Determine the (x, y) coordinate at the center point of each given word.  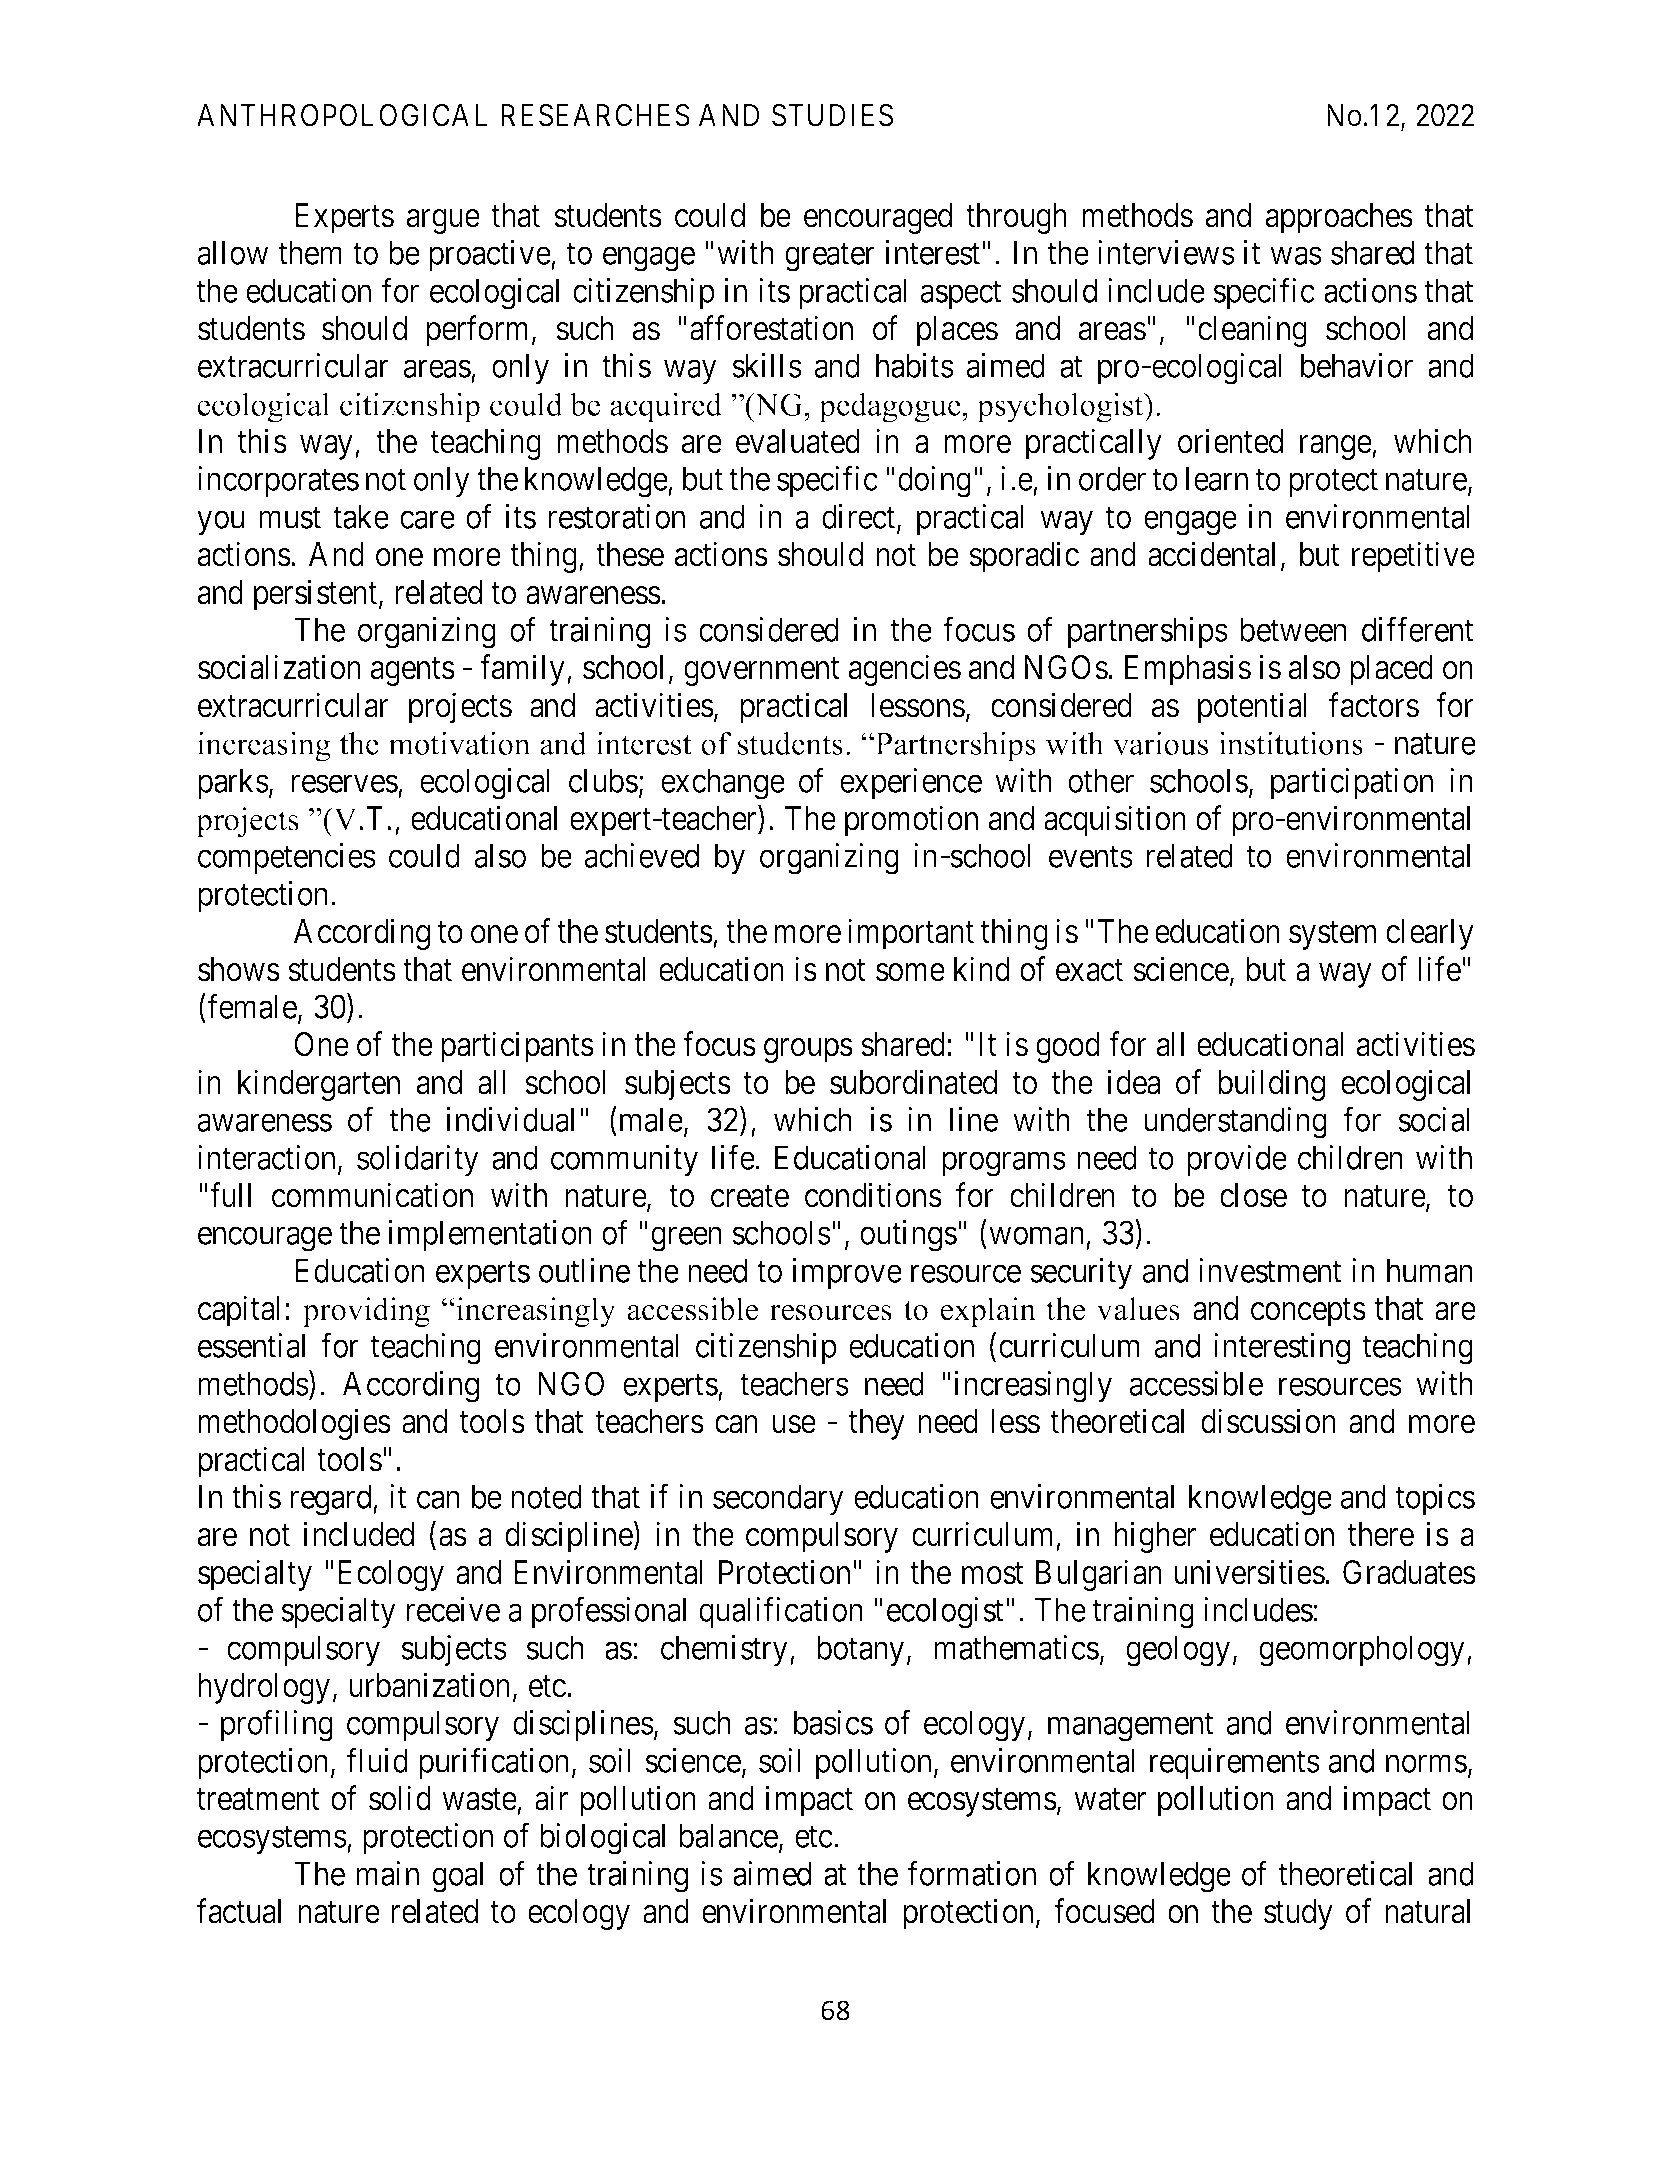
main (387, 1873)
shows (239, 969)
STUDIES (832, 115)
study (1298, 1914)
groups (808, 1051)
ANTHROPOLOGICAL (342, 115)
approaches (1339, 218)
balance (728, 1835)
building (1271, 1085)
